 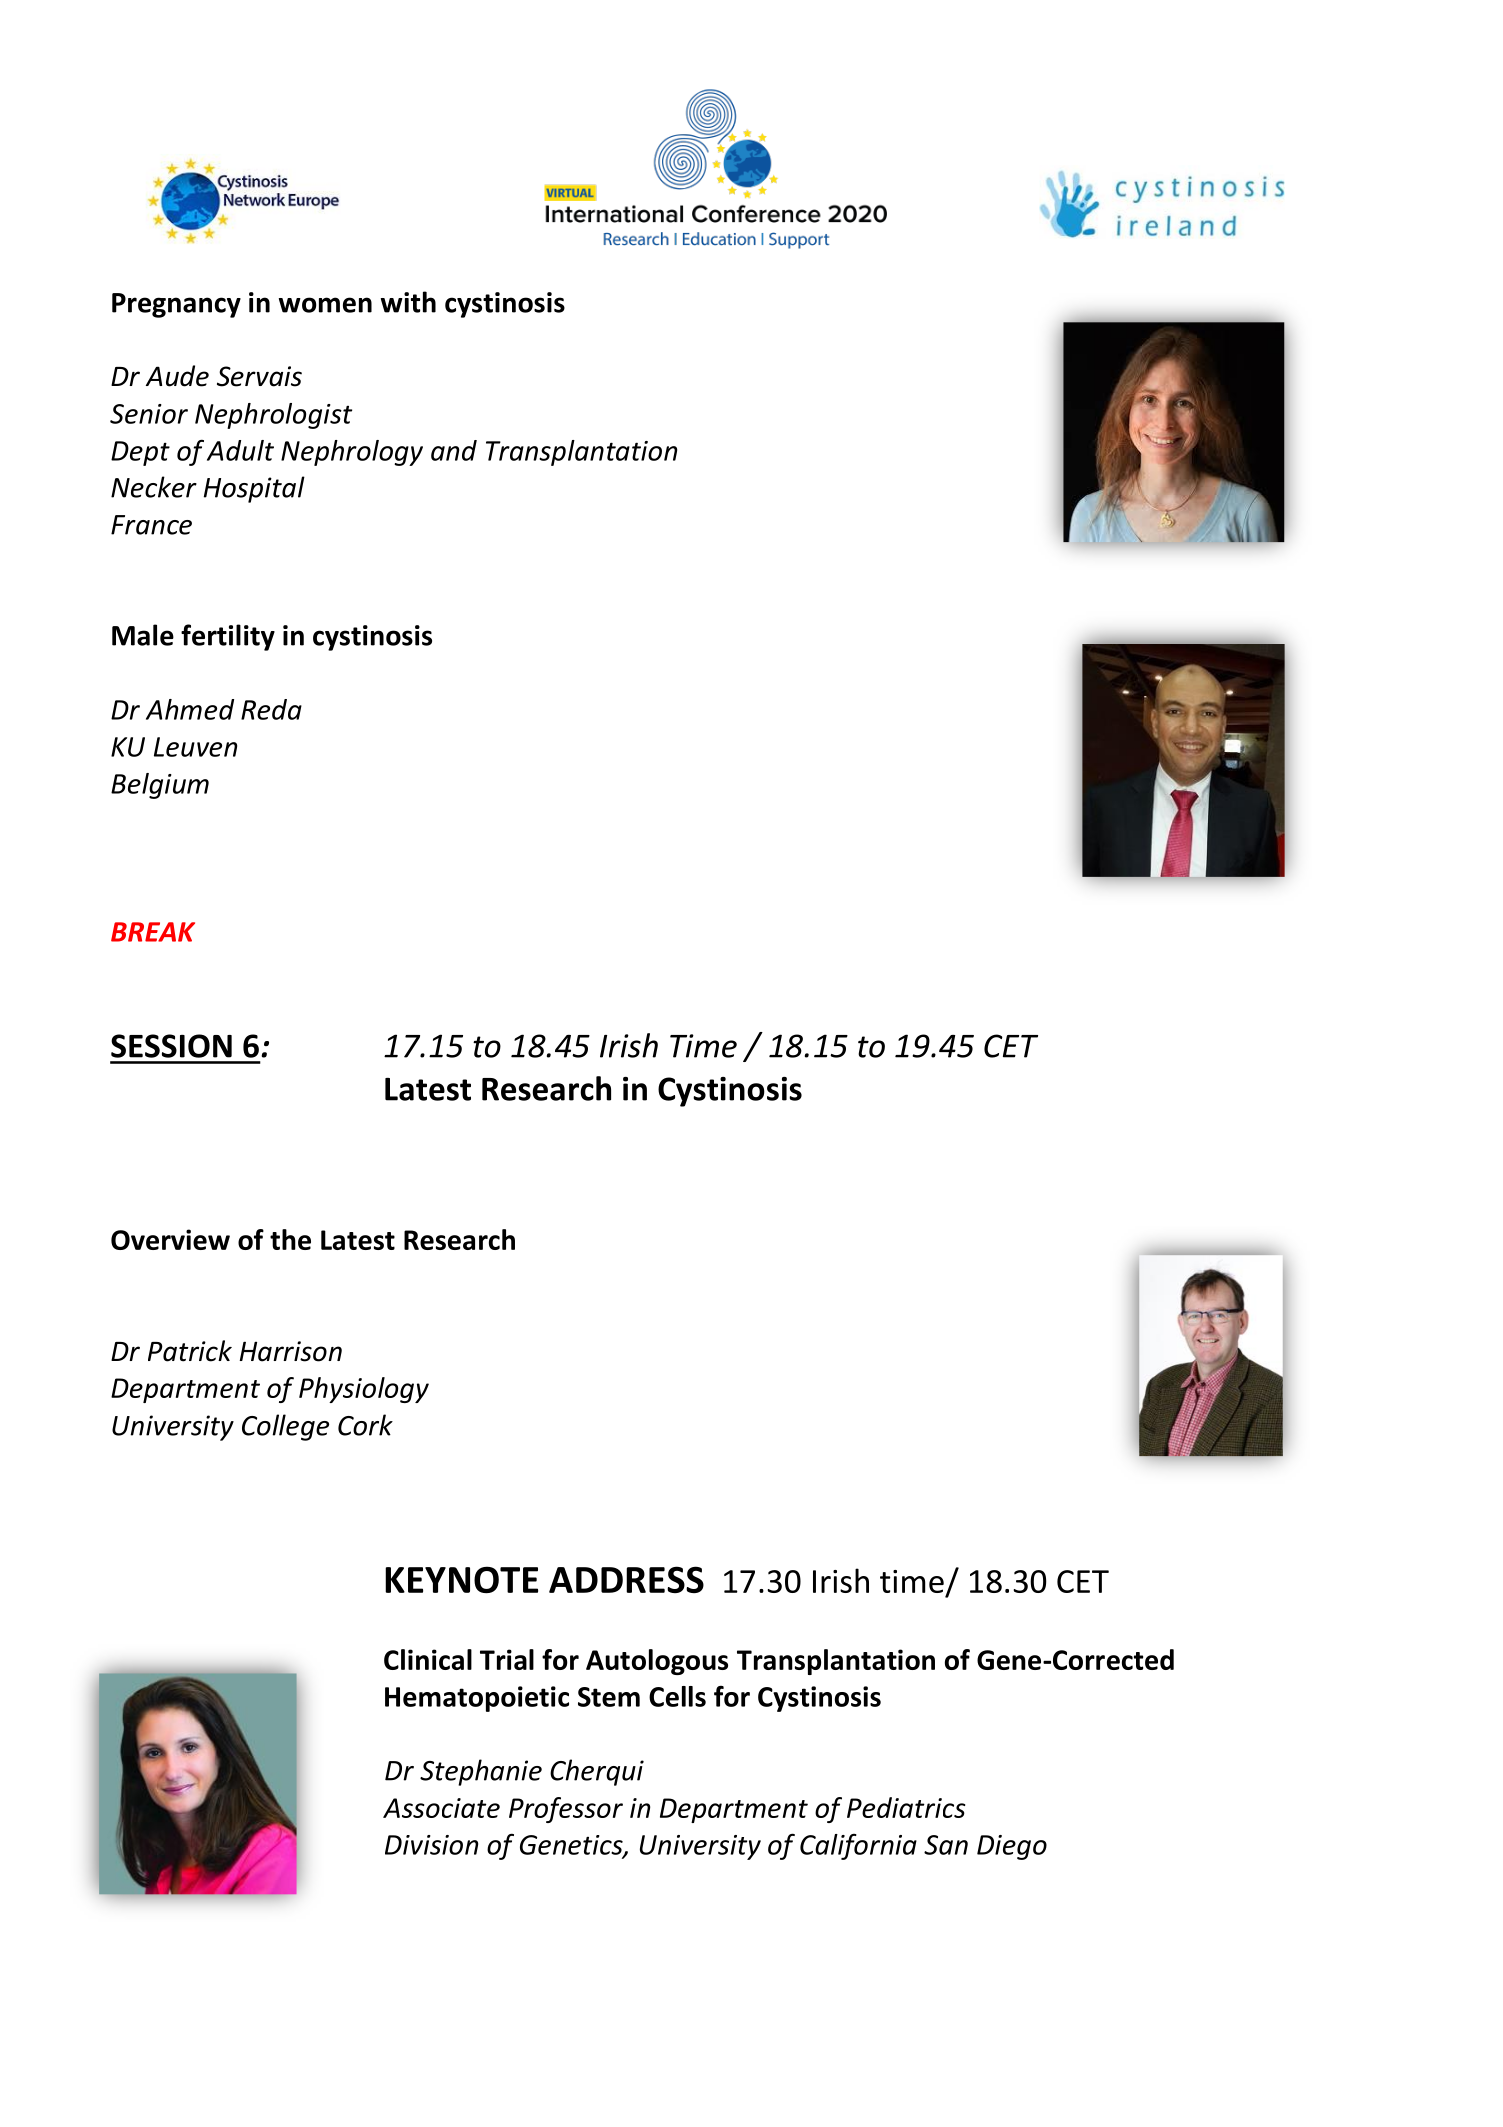 I want to click on with, so click(x=408, y=302).
